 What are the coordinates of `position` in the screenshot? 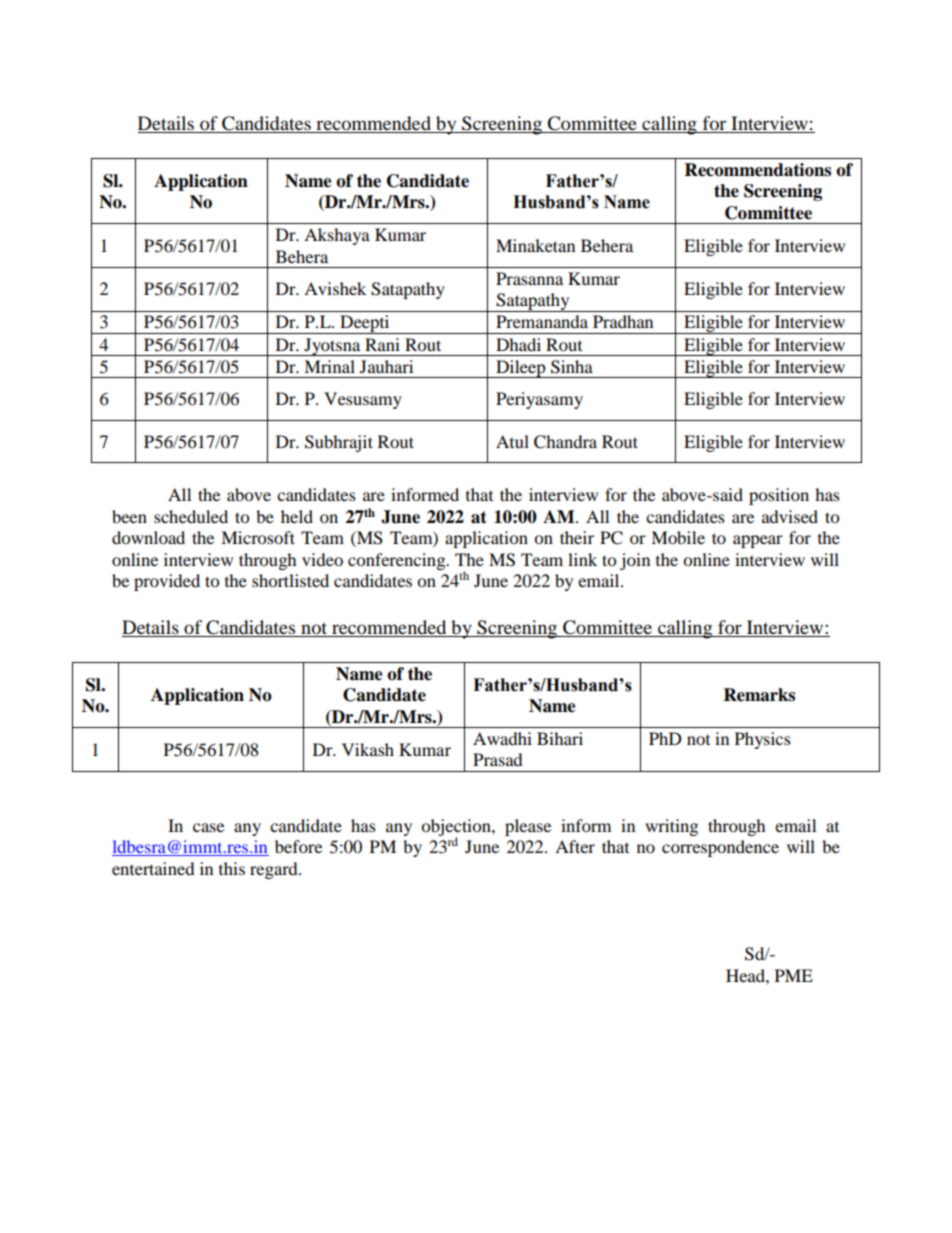 It's located at (779, 496).
